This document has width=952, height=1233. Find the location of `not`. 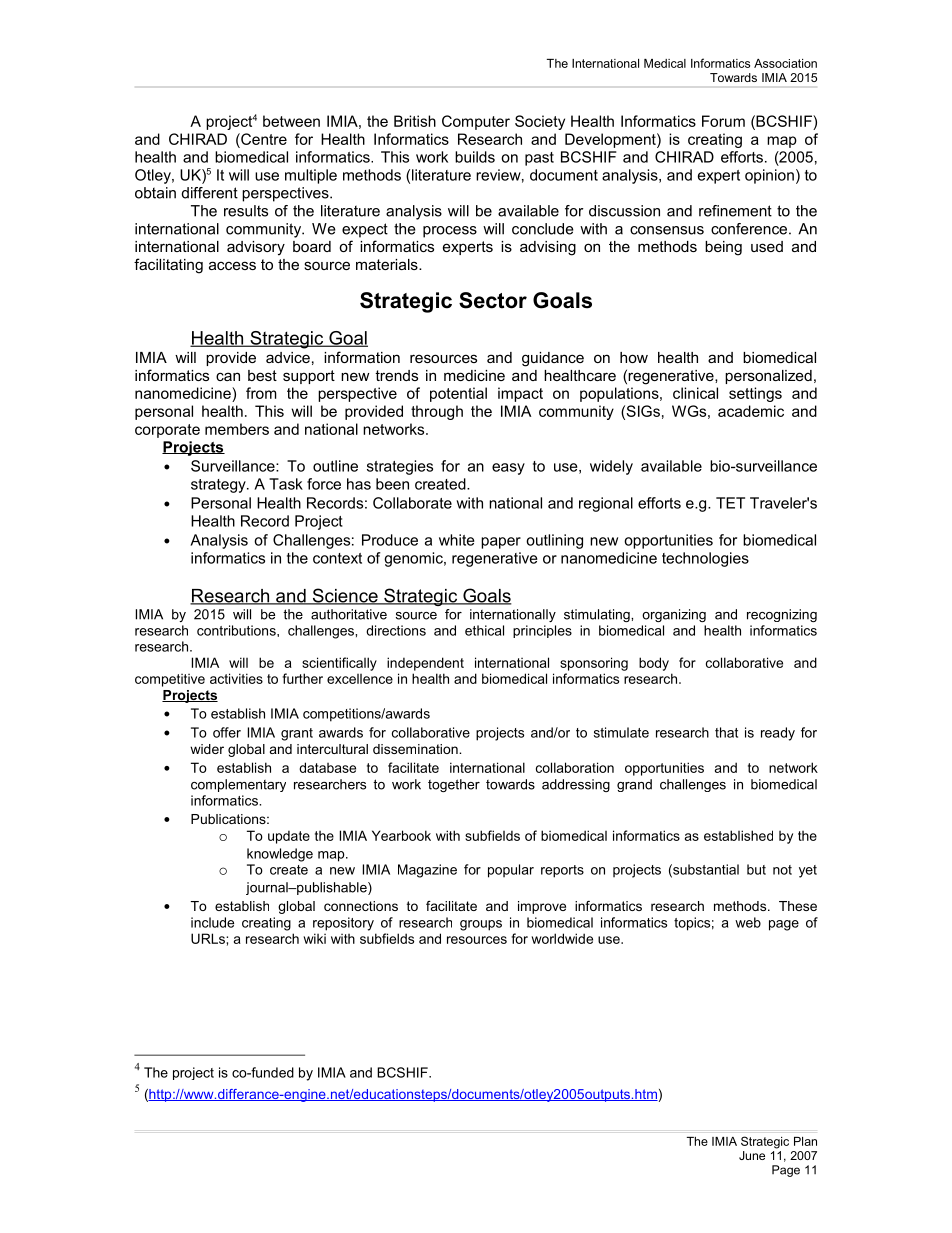

not is located at coordinates (782, 870).
